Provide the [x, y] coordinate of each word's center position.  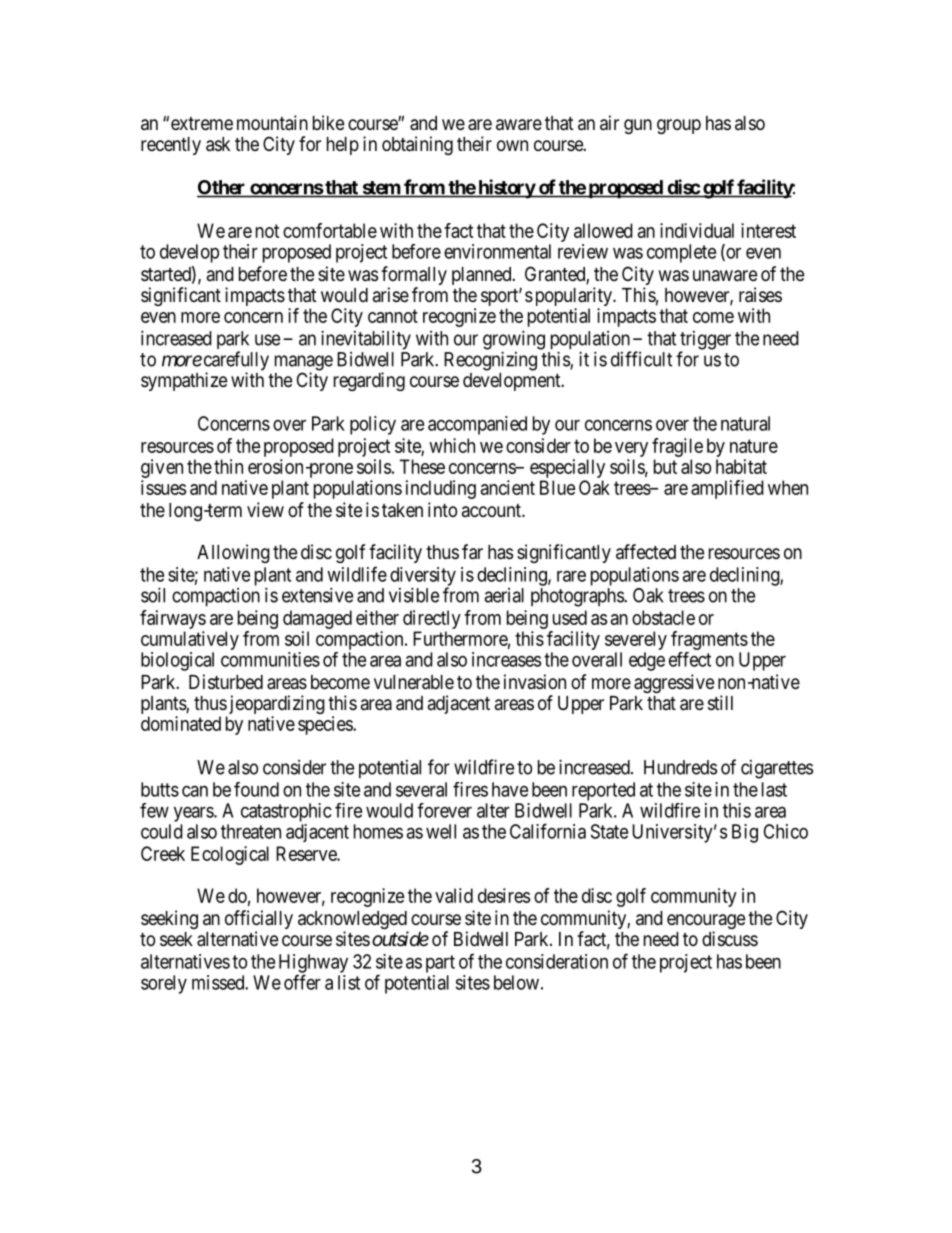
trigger [705, 341]
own [512, 145]
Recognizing [490, 361]
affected [646, 552]
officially [259, 921]
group [679, 126]
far [472, 552]
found [256, 789]
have [510, 789]
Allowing [233, 553]
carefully [235, 362]
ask [218, 144]
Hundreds [680, 767]
